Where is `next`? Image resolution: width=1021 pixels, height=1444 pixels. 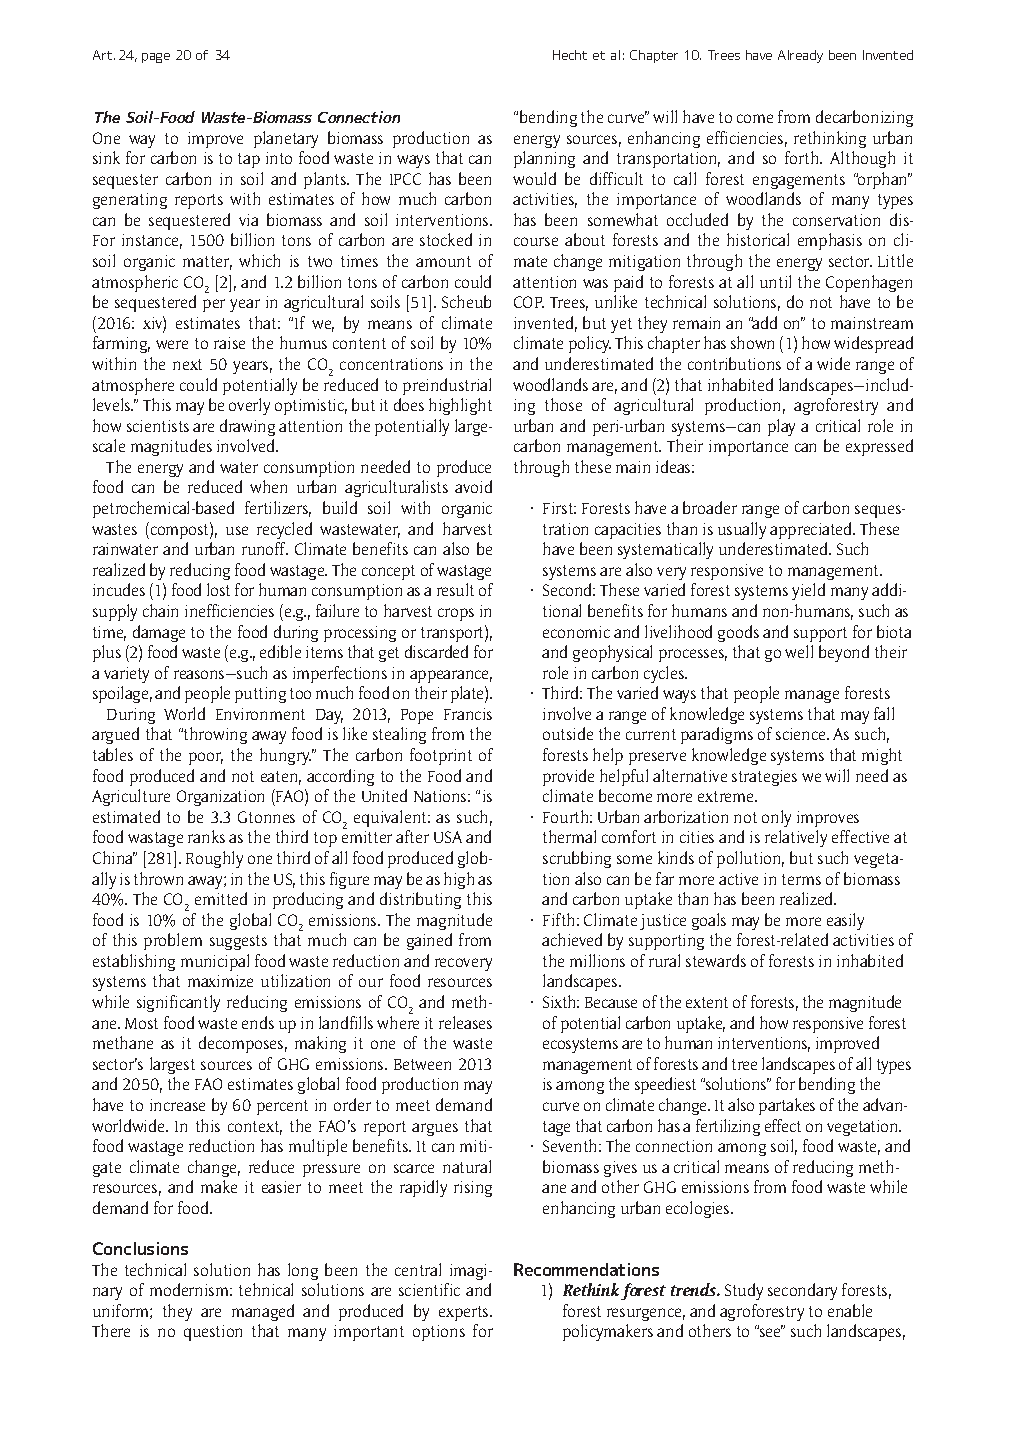
next is located at coordinates (187, 364).
